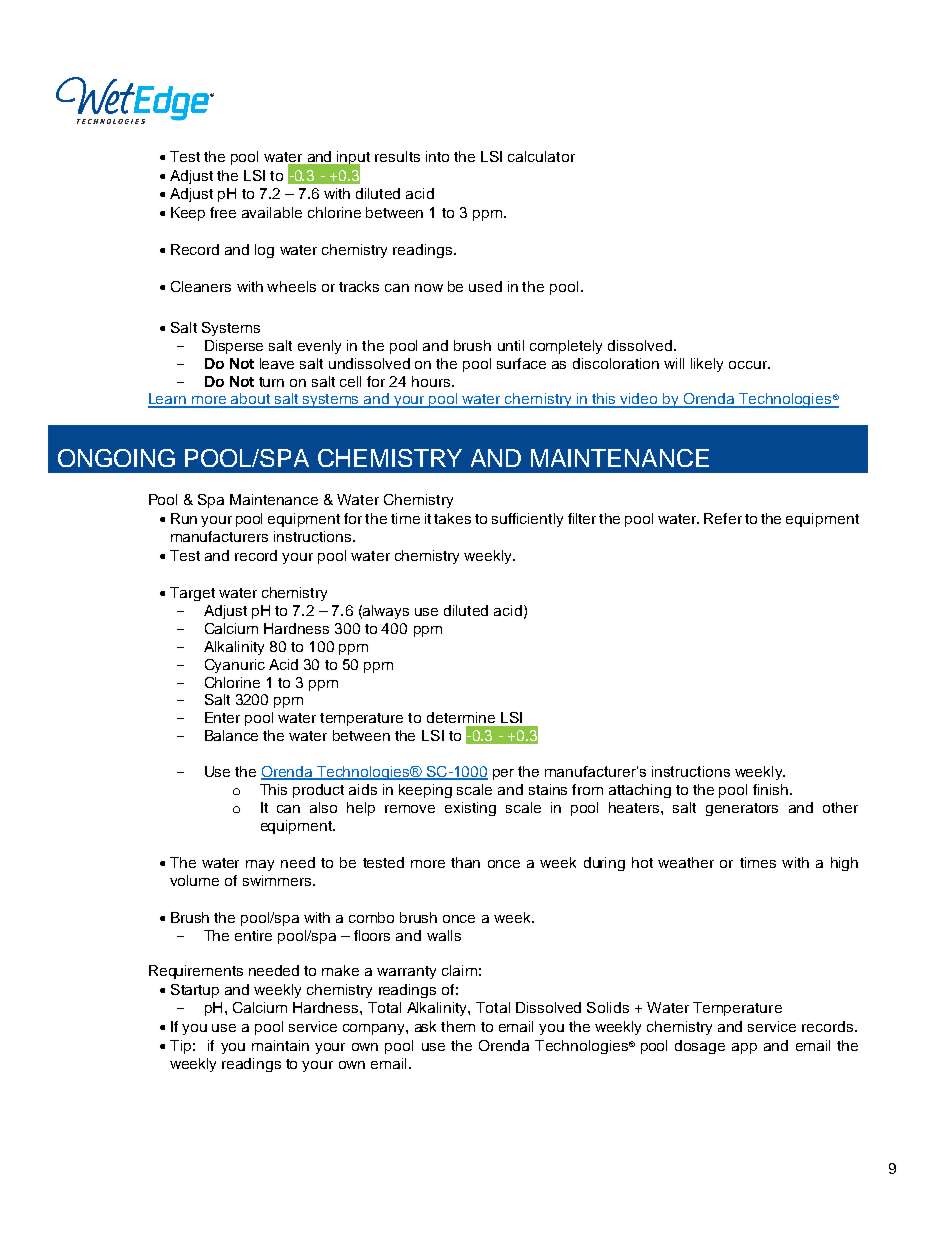 This page has width=952, height=1233. Describe the element at coordinates (452, 518) in the page. I see `takes` at that location.
